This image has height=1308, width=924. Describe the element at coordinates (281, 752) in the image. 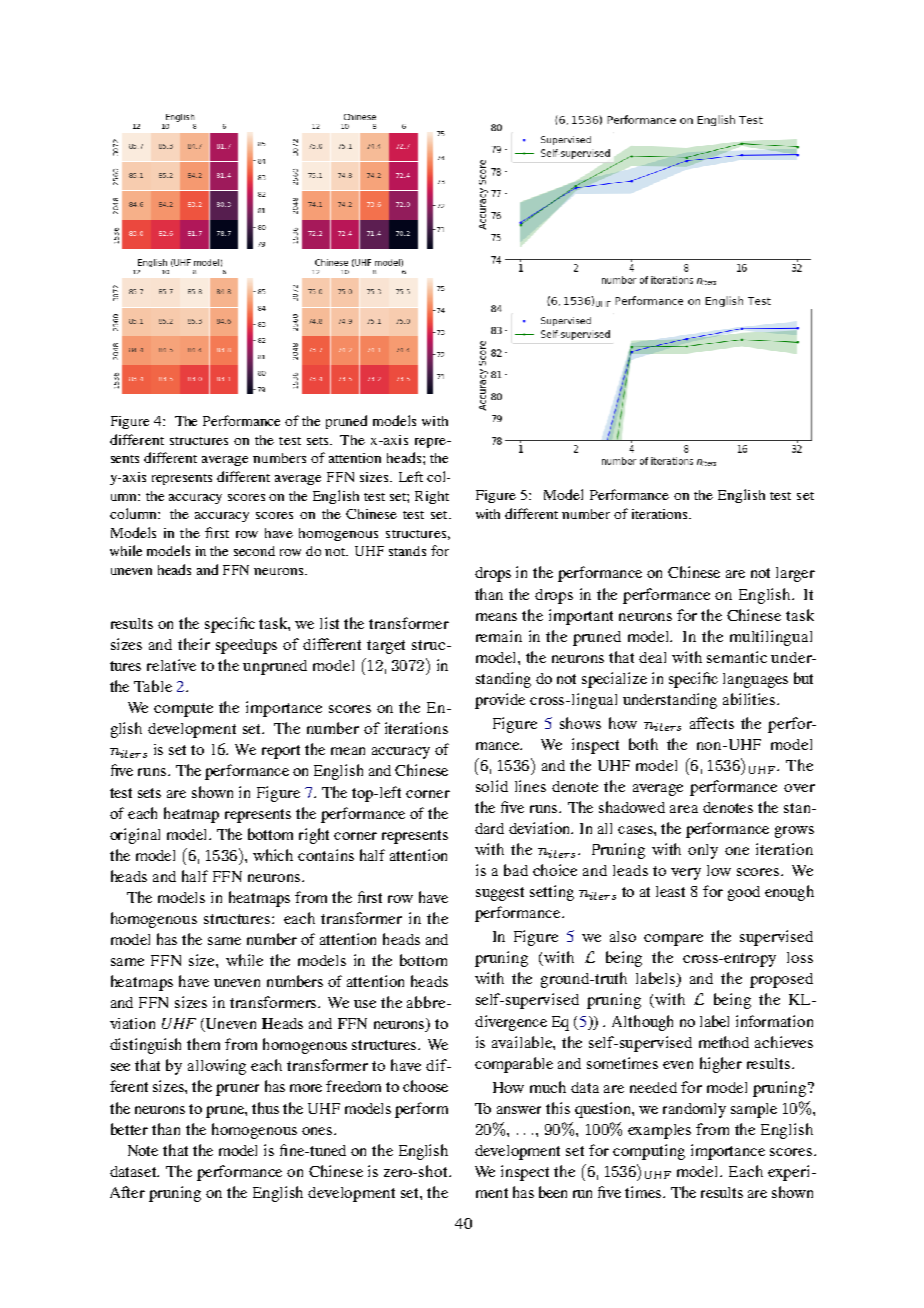

I see `report` at that location.
